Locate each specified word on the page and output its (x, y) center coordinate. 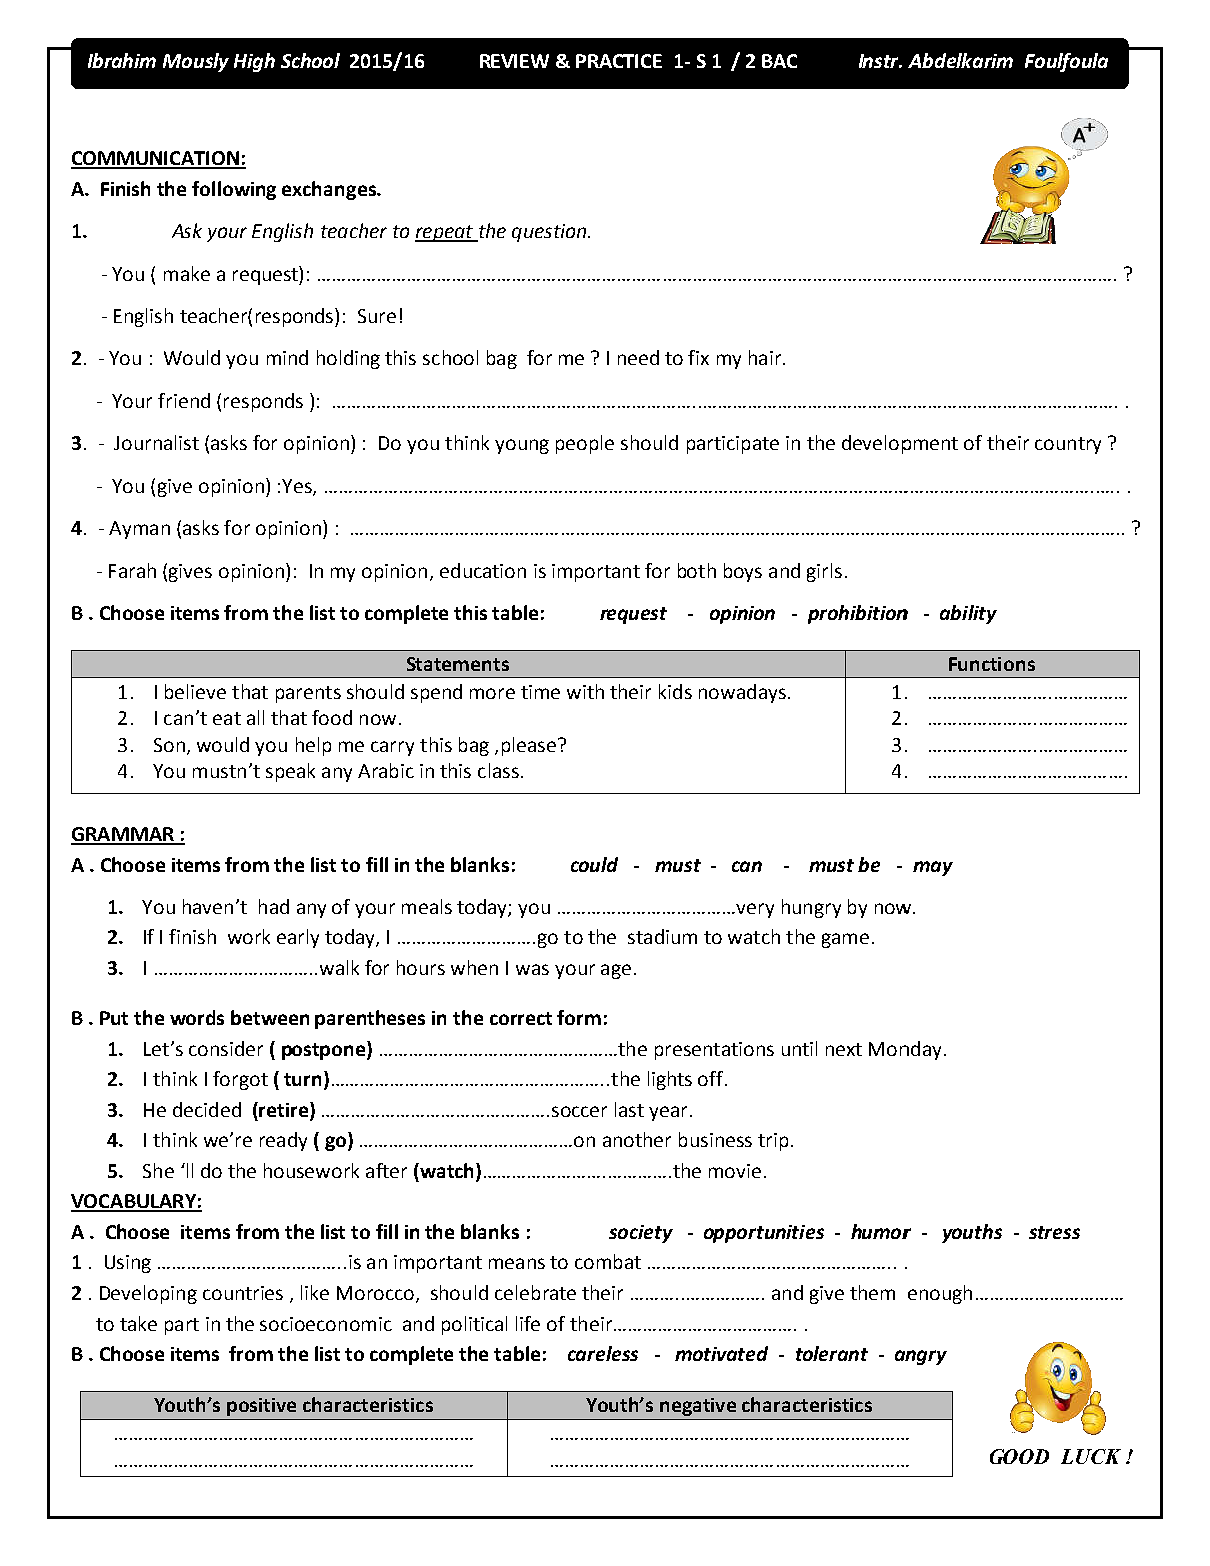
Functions (992, 664)
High (254, 62)
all (255, 717)
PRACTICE (619, 61)
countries (243, 1293)
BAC (779, 61)
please (529, 746)
